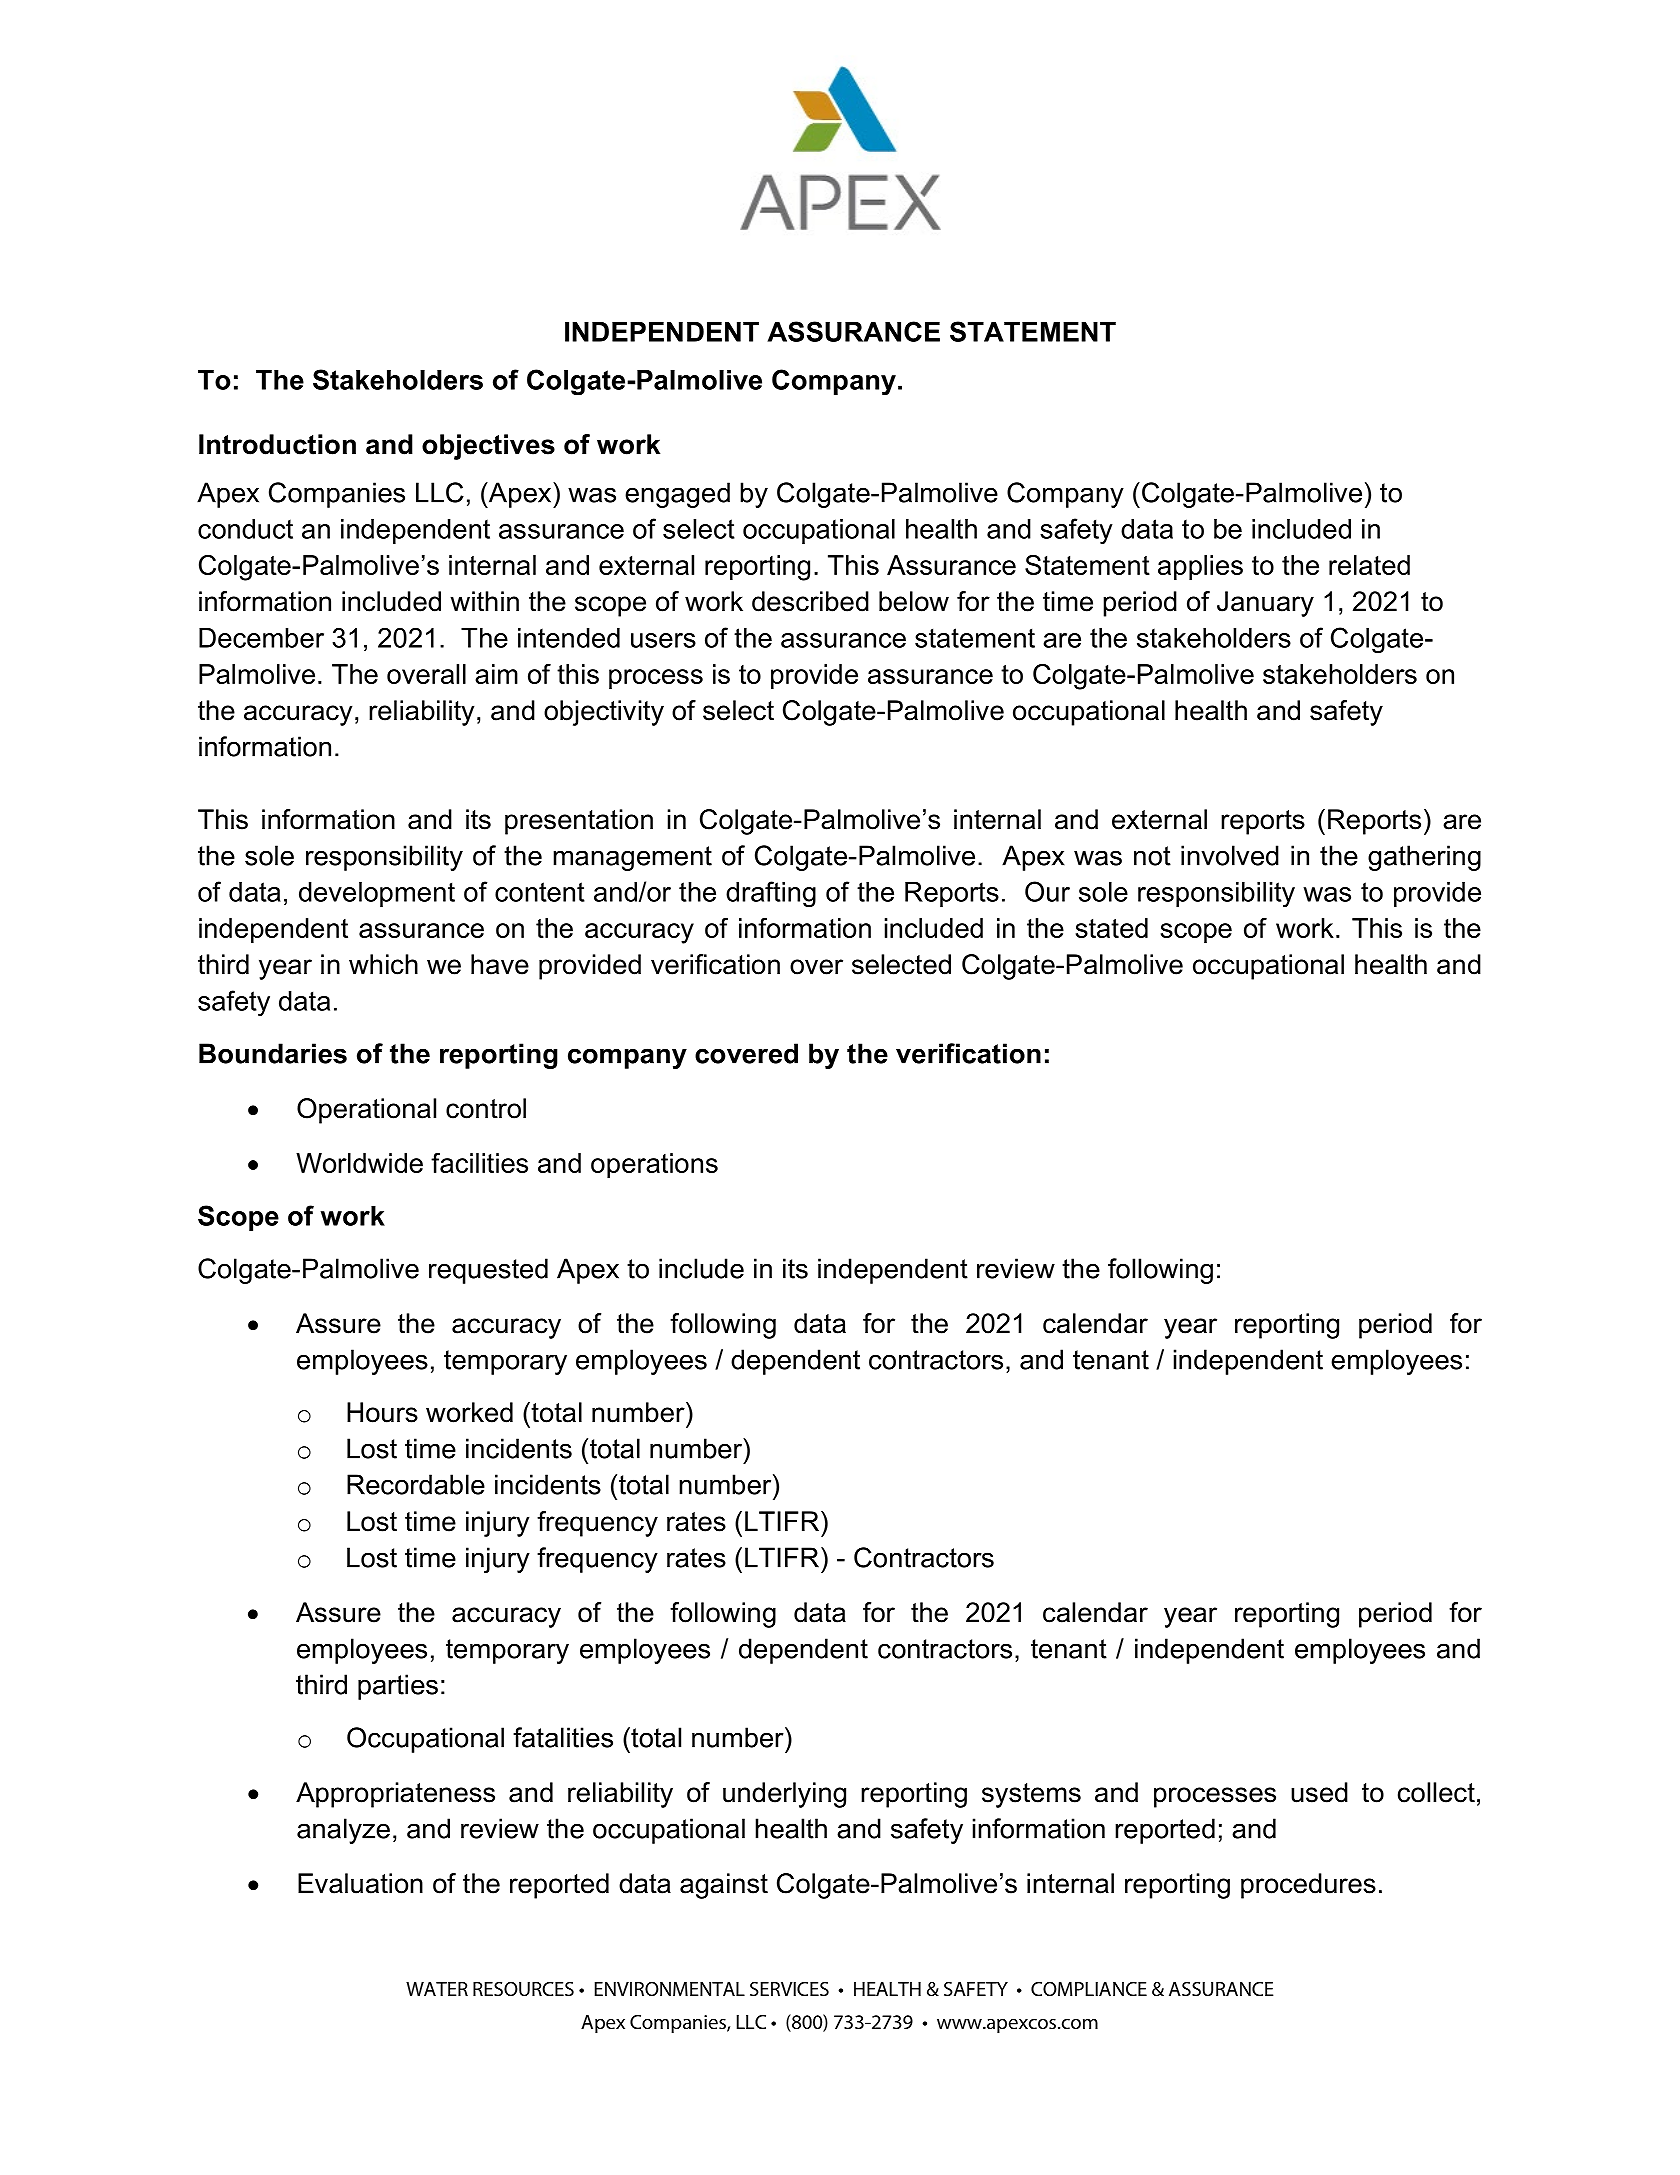 This page has height=2175, width=1680. Describe the element at coordinates (784, 1795) in the page. I see `underlying` at that location.
